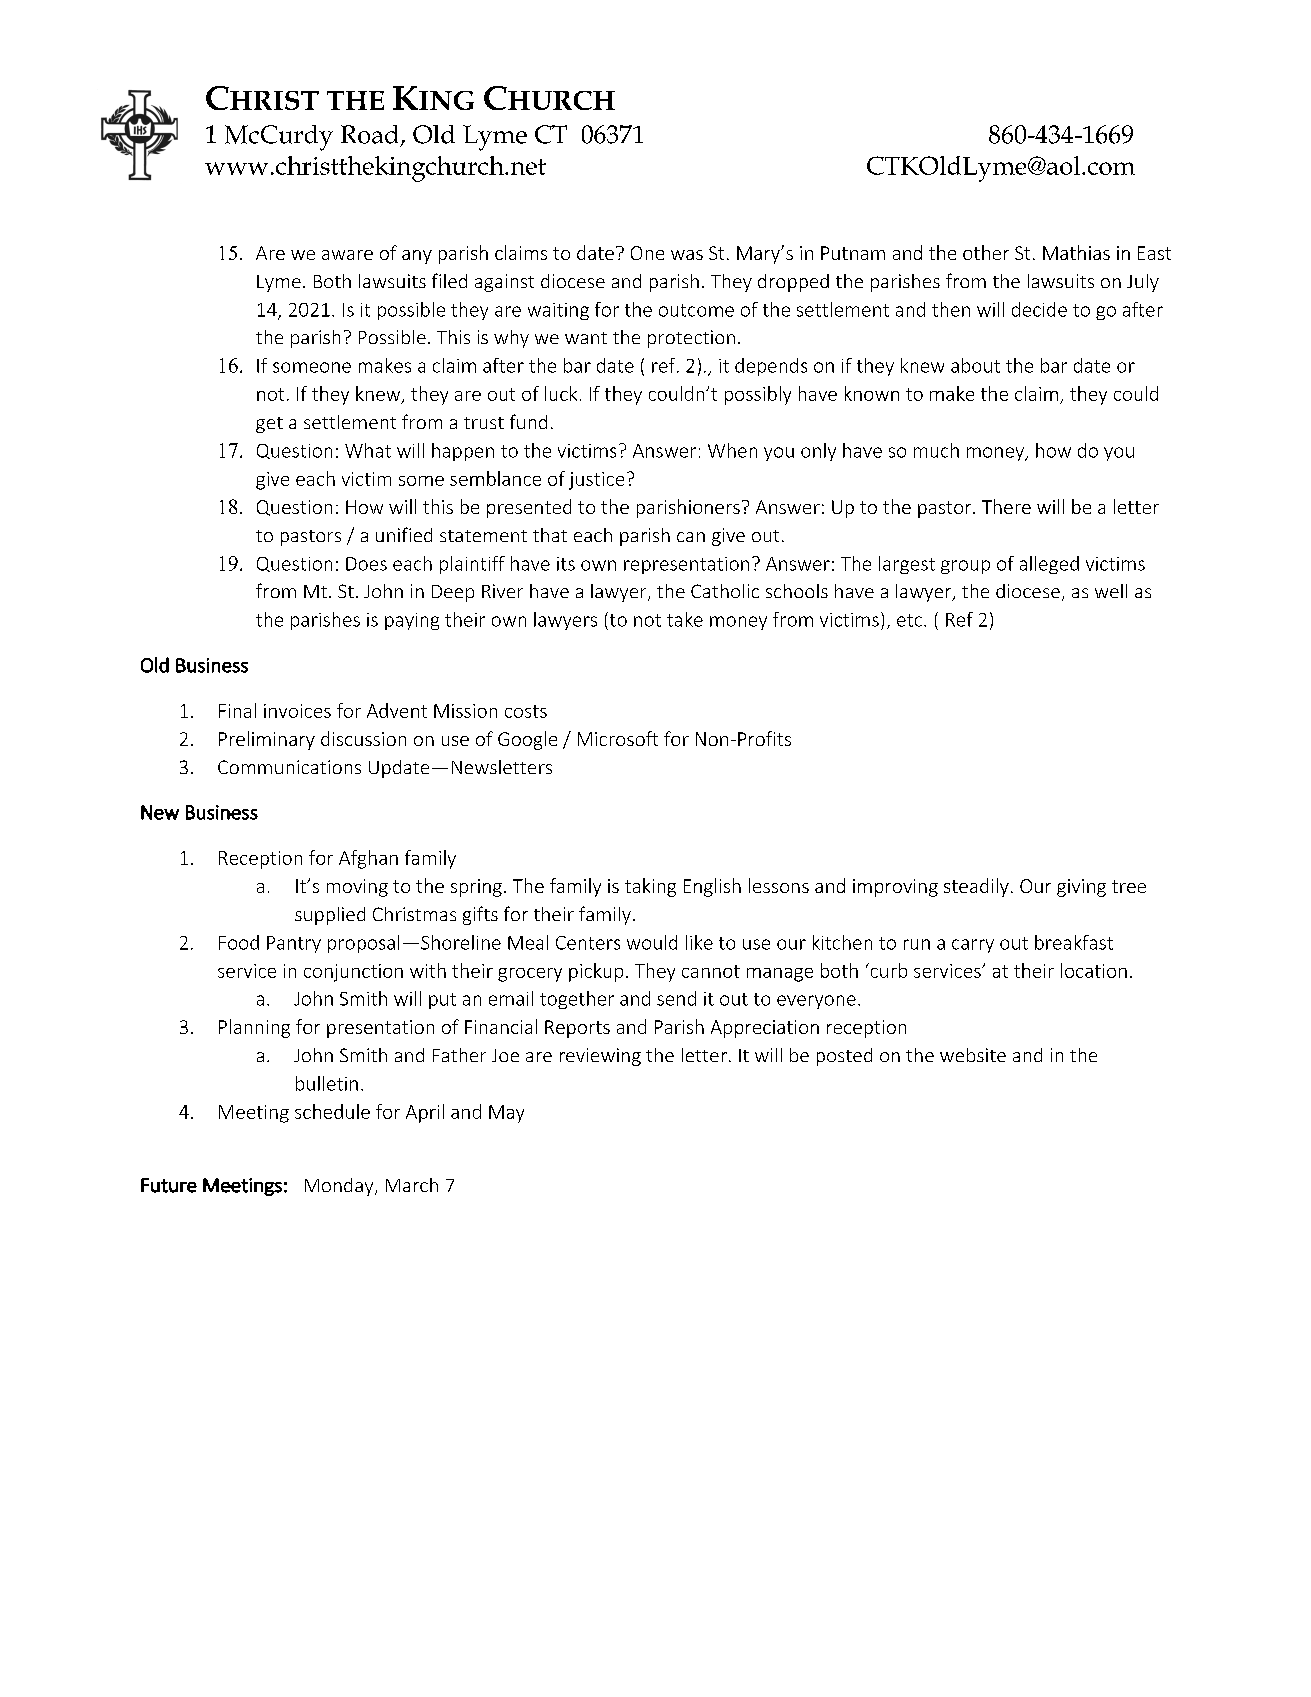 This document has height=1697, width=1311. Describe the element at coordinates (975, 365) in the document. I see `about` at that location.
